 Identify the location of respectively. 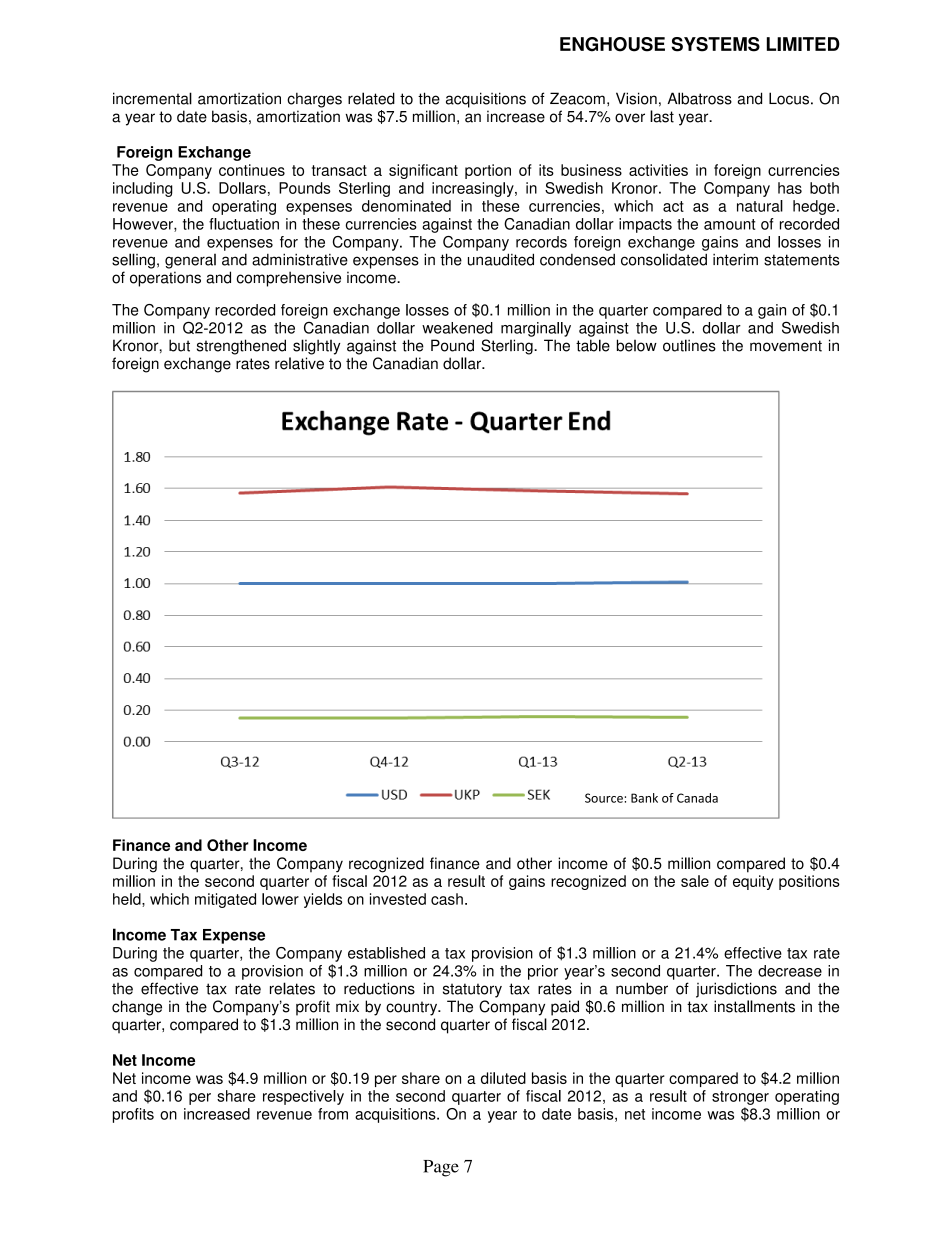
(303, 1097).
